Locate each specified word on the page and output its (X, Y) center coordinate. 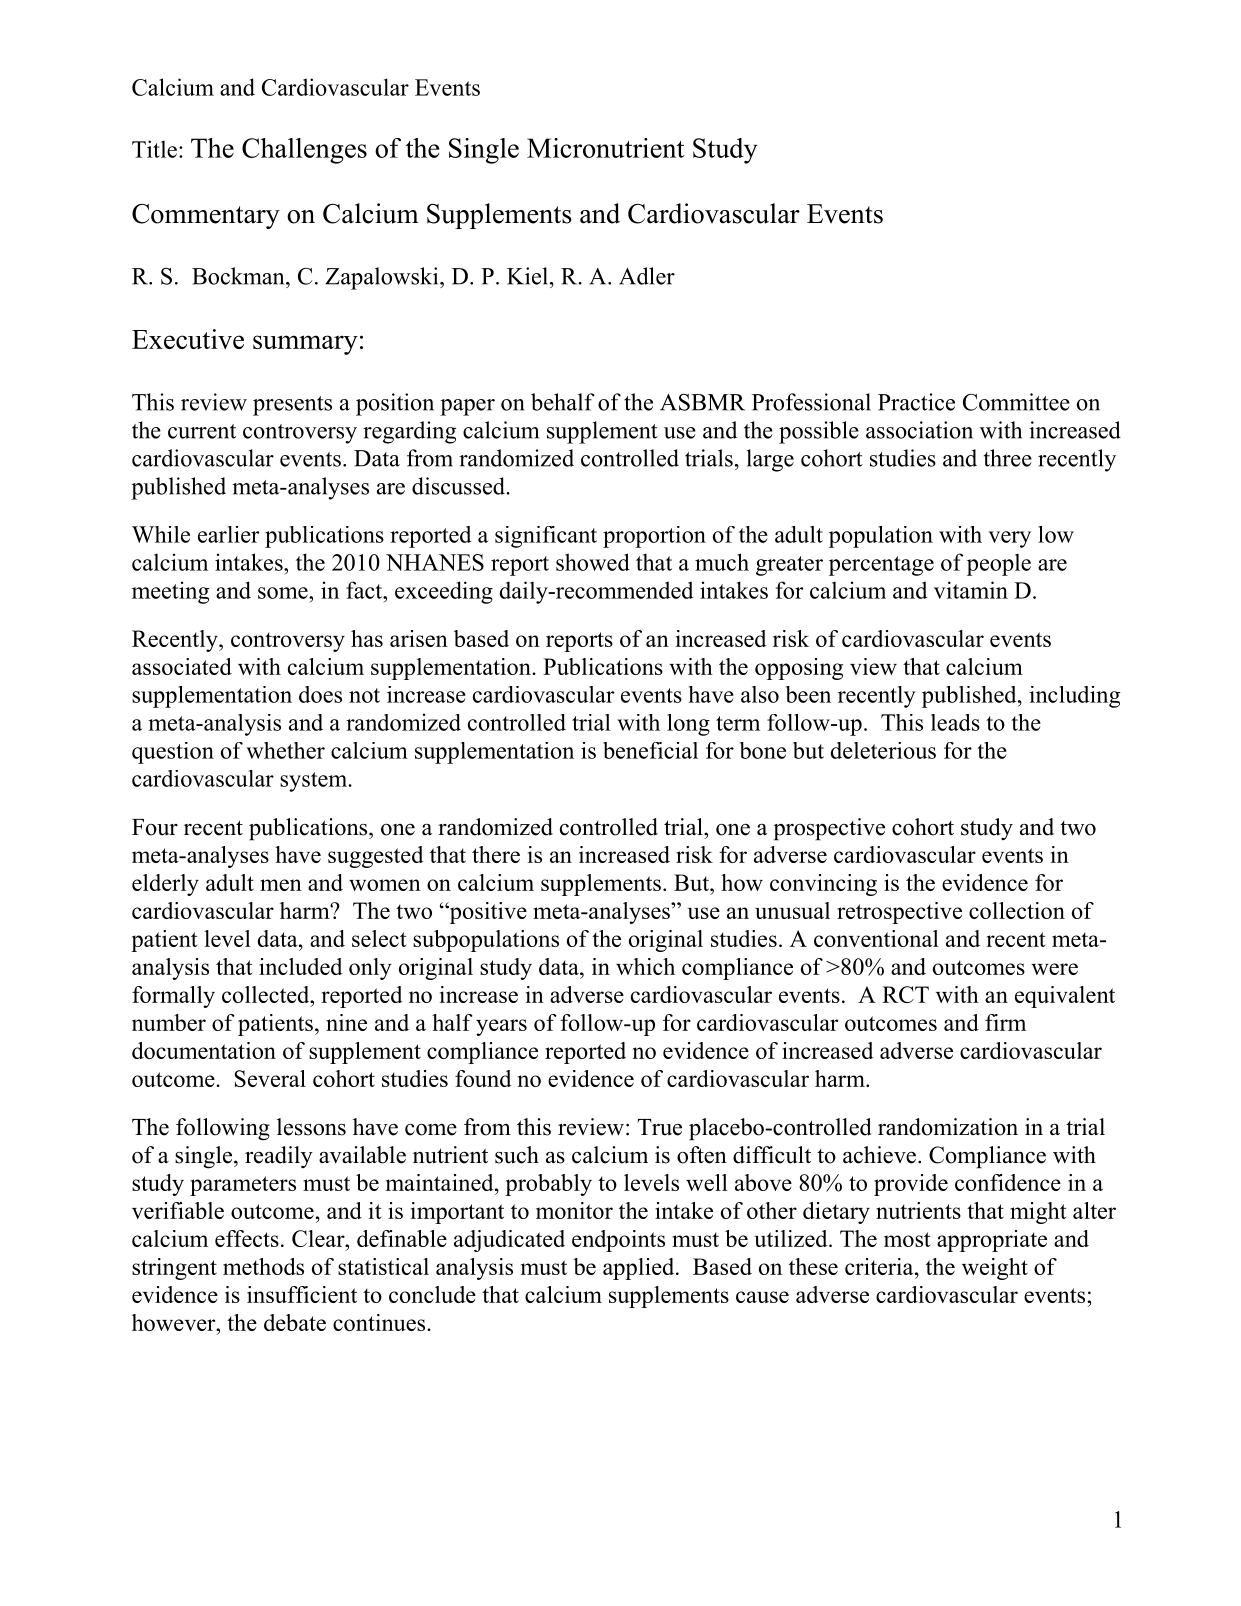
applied (640, 1269)
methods (263, 1266)
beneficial (650, 750)
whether (285, 750)
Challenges (304, 151)
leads (955, 722)
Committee (1016, 402)
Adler (647, 276)
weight (995, 1269)
